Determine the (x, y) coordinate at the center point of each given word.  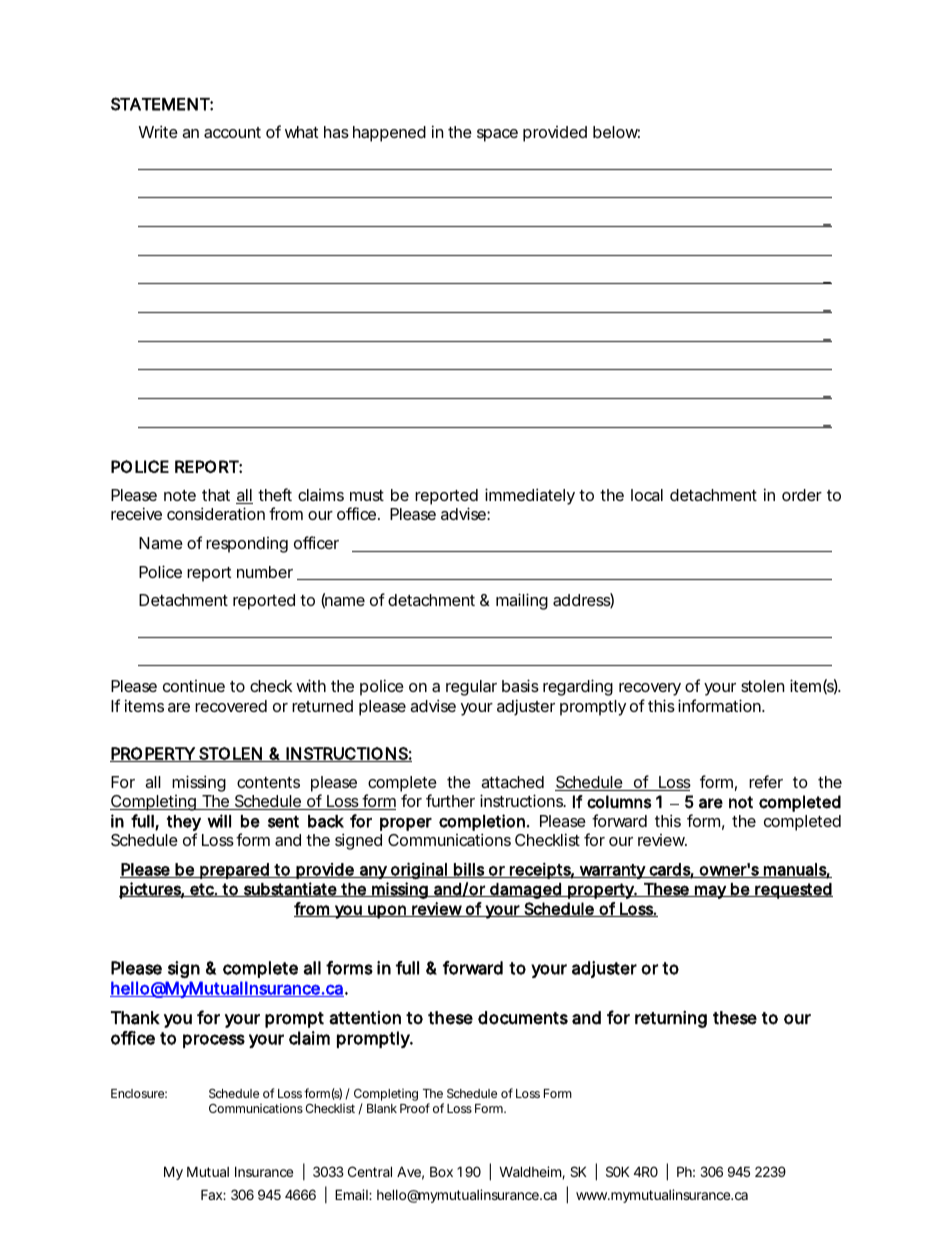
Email (352, 1194)
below (616, 132)
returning (671, 1019)
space (497, 135)
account (232, 132)
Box (441, 1171)
